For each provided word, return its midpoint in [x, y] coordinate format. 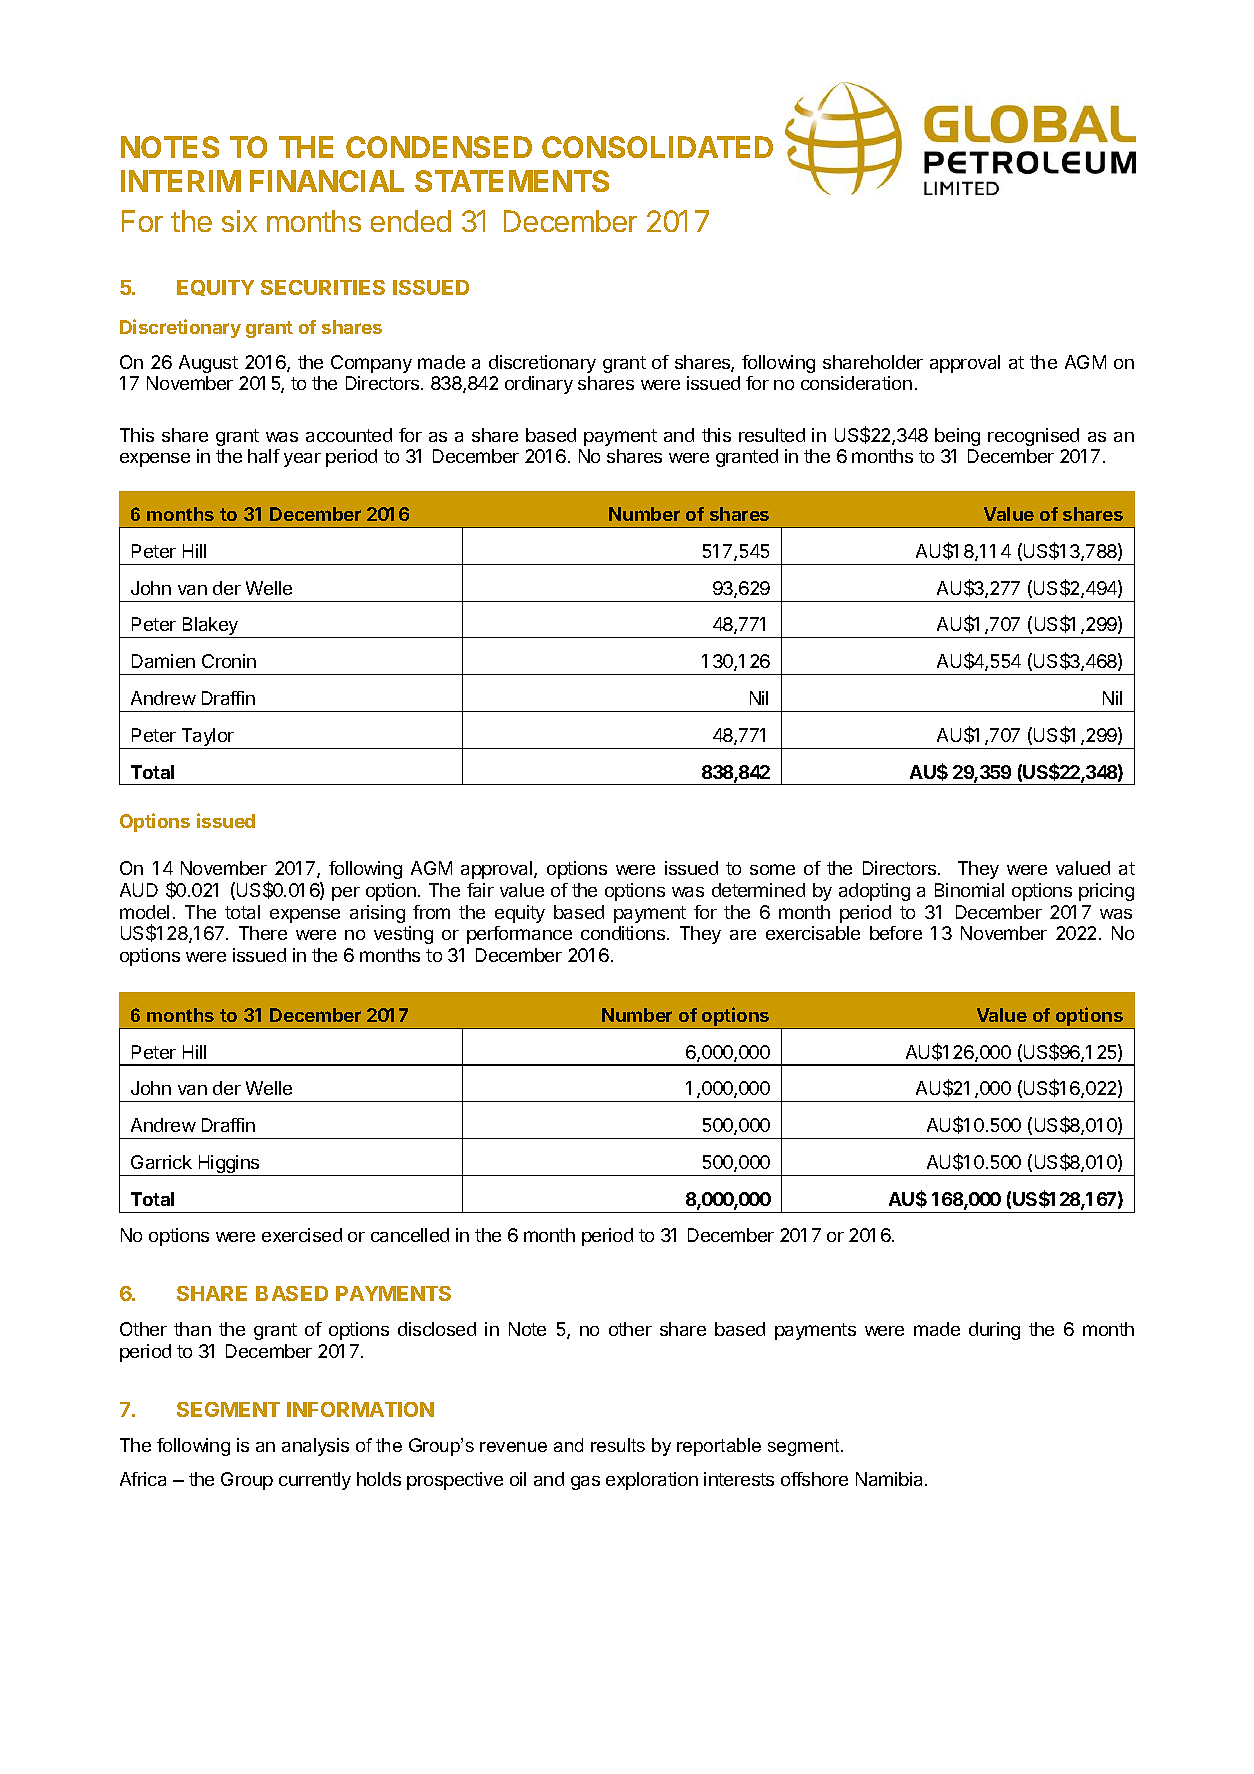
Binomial [969, 890]
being [957, 437]
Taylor [207, 738]
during [994, 1331]
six [239, 221]
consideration [856, 383]
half [264, 456]
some [772, 869]
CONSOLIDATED [657, 147]
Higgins [229, 1165]
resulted [772, 435]
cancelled [410, 1235]
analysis [315, 1447]
